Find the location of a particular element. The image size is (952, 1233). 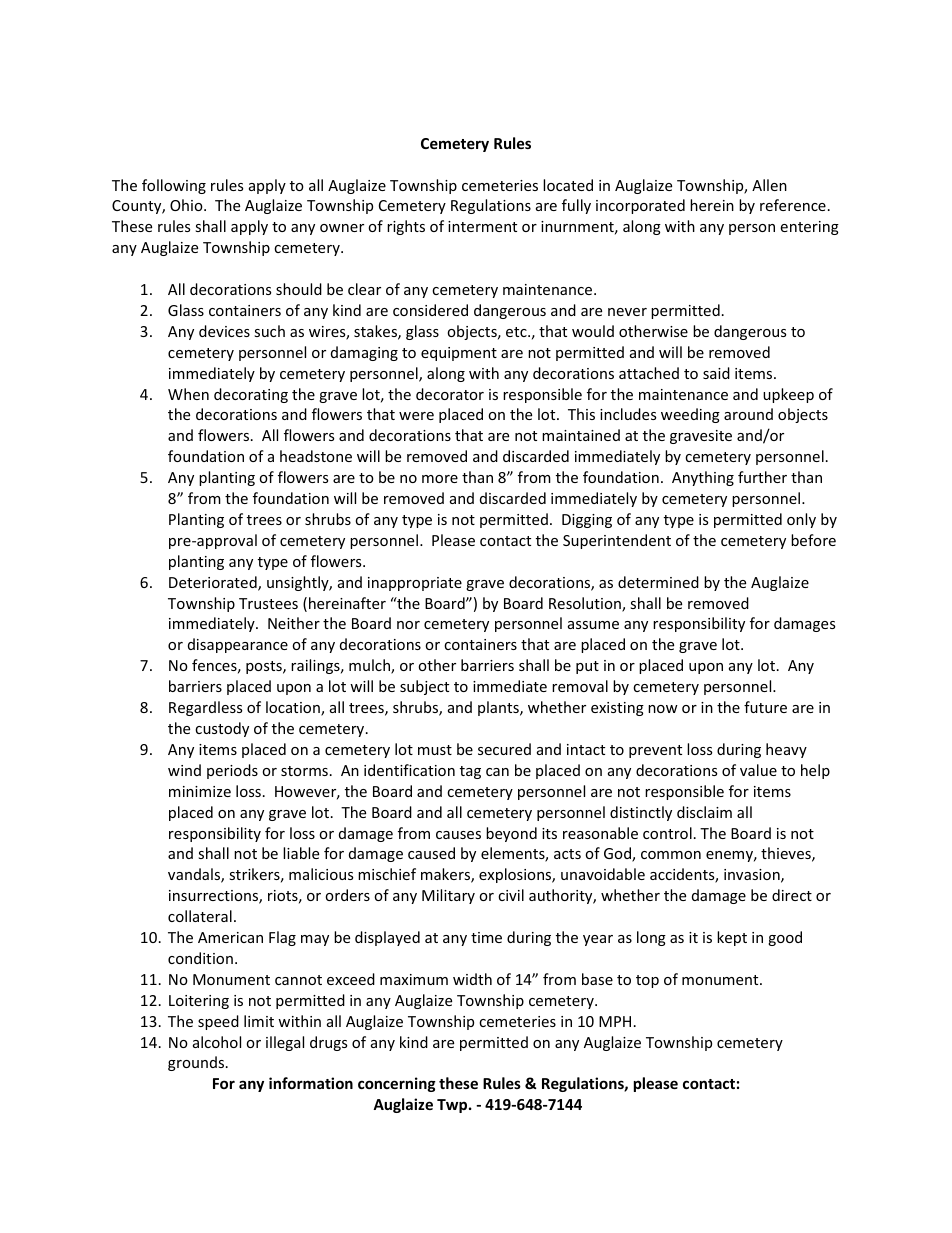

nor is located at coordinates (408, 625).
